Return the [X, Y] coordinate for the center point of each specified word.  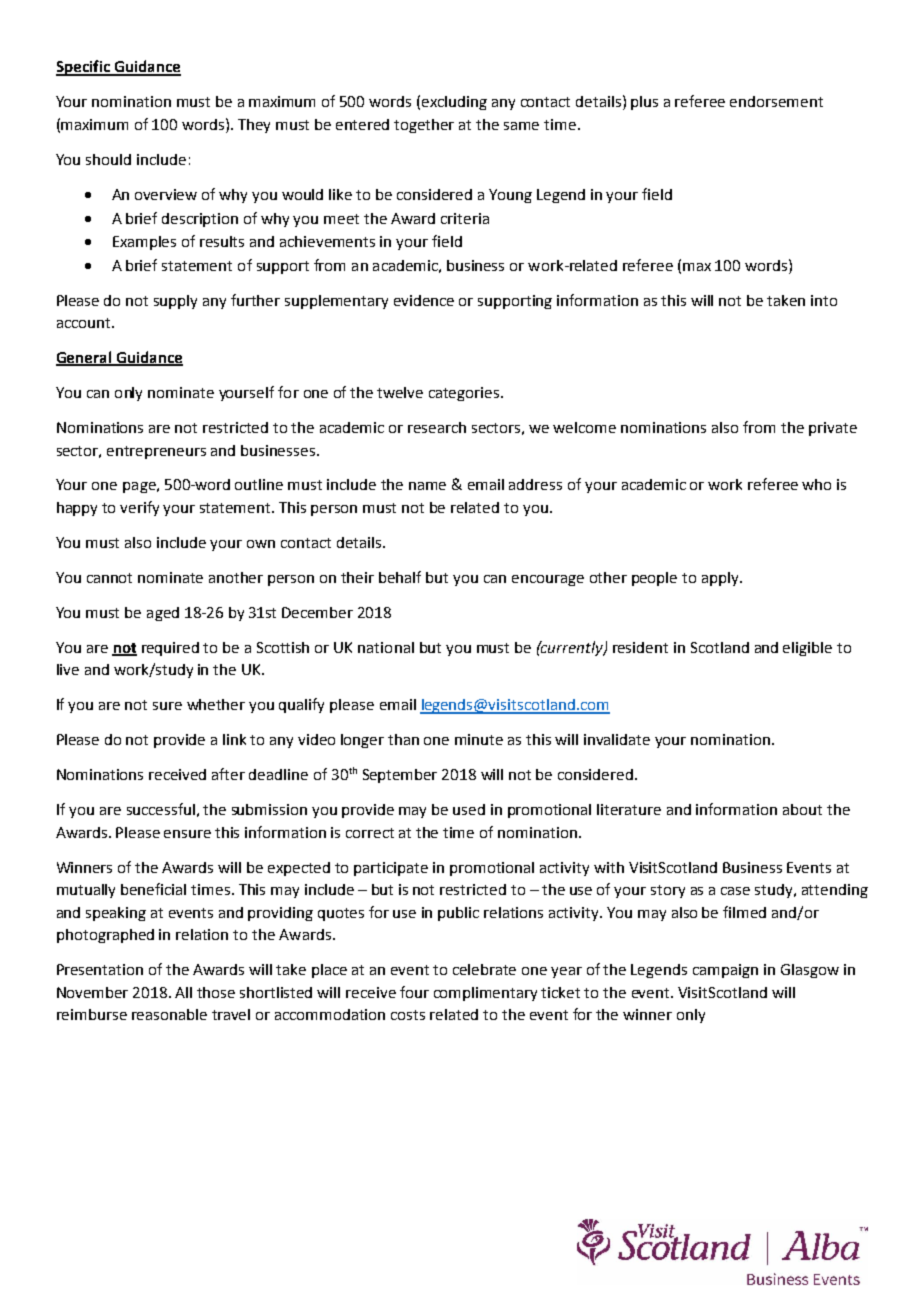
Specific [84, 68]
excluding [454, 103]
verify [139, 508]
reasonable [169, 1014]
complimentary [485, 994]
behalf [400, 577]
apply [721, 579]
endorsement [776, 101]
